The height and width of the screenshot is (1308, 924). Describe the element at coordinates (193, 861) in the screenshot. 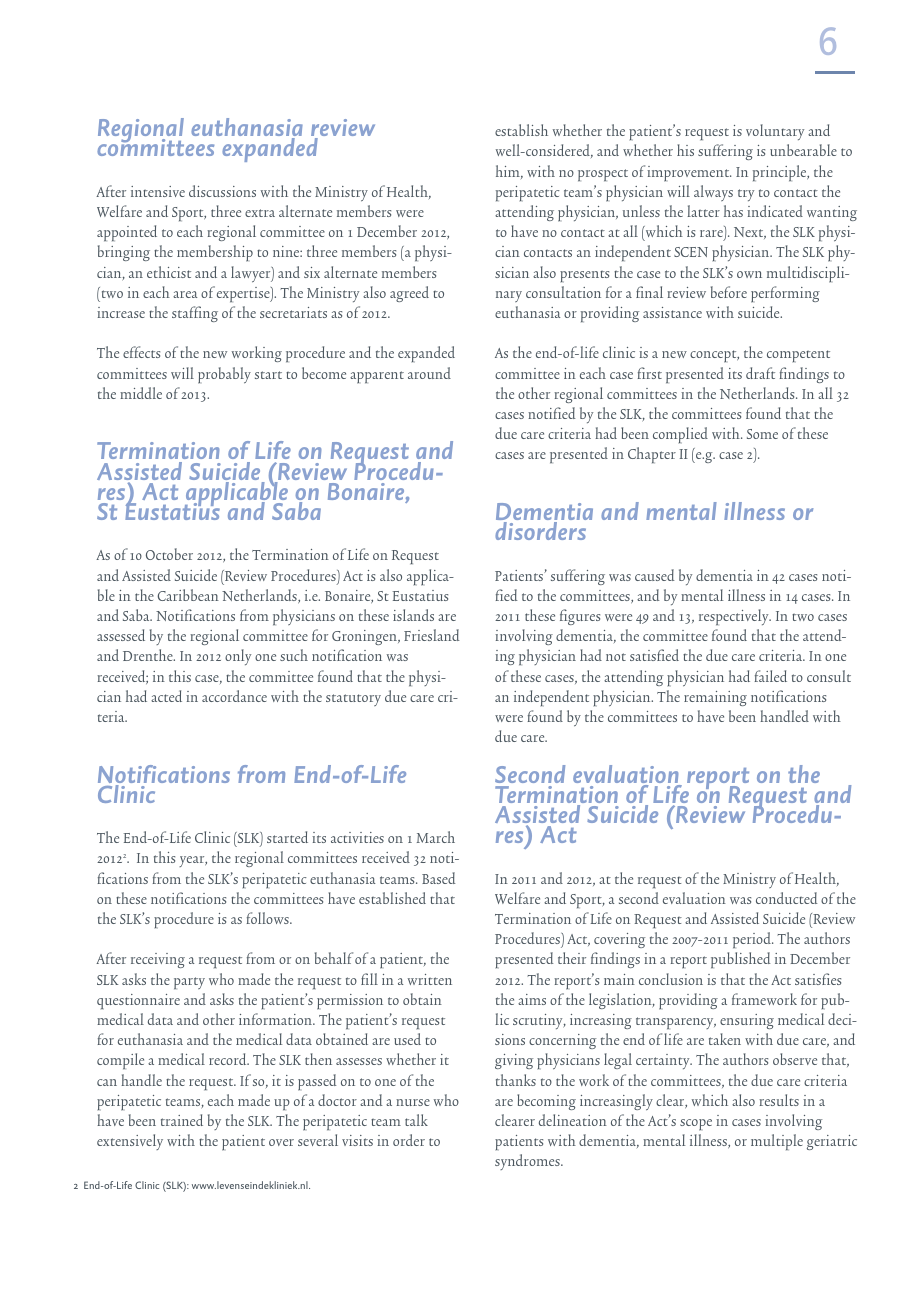

I see `year` at that location.
